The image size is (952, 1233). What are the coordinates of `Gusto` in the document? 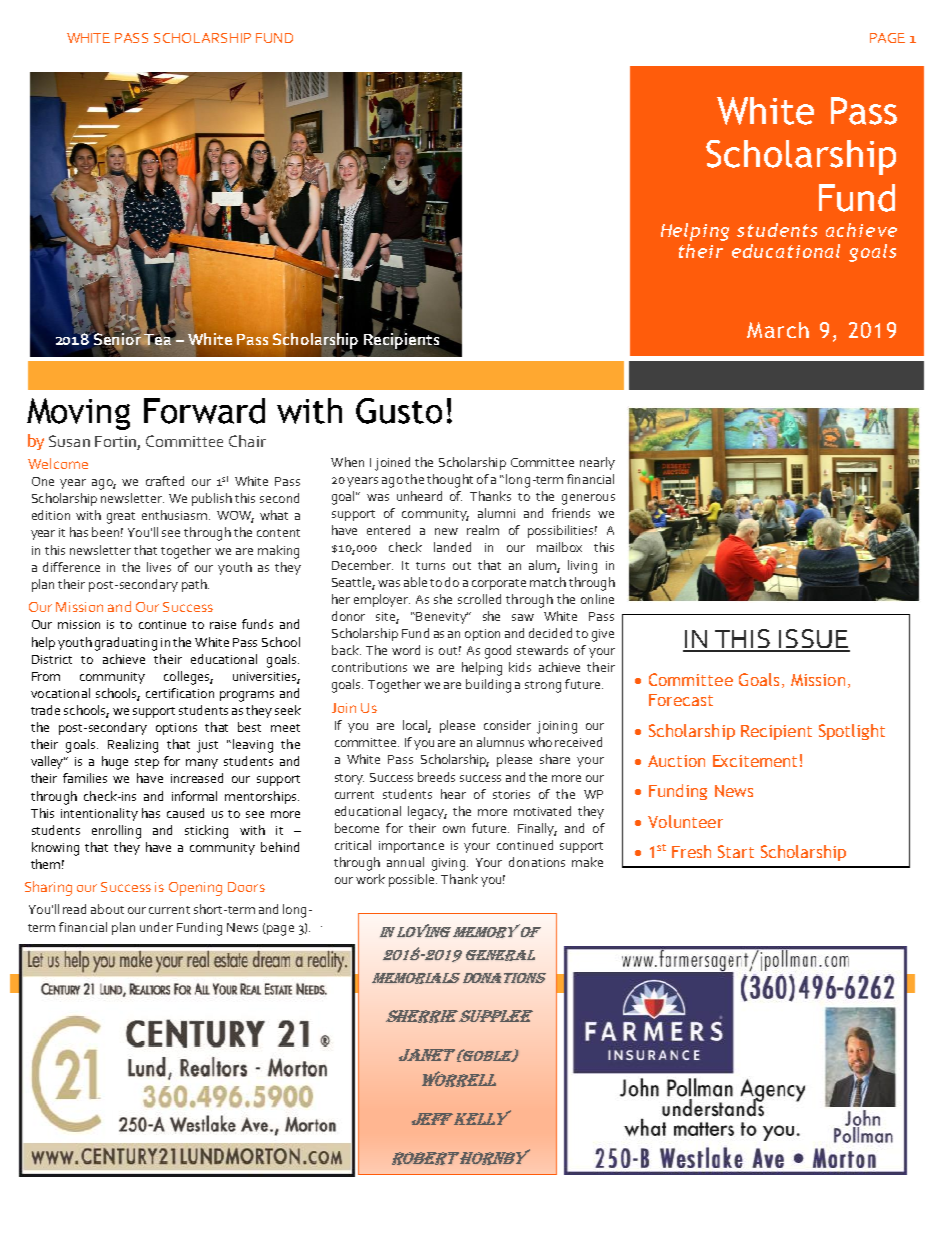 It's located at (399, 411).
